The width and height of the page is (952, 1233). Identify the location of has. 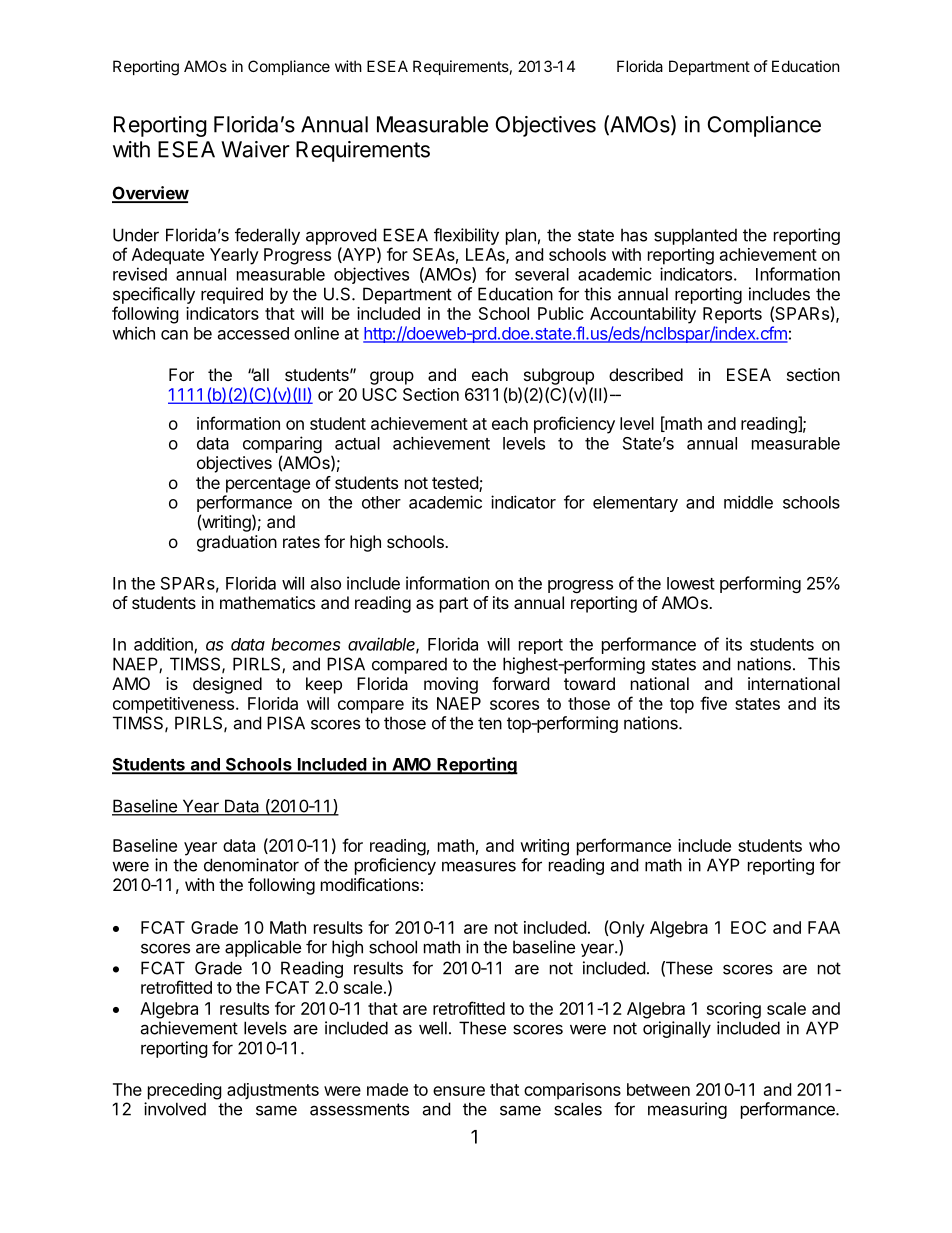
(634, 235).
